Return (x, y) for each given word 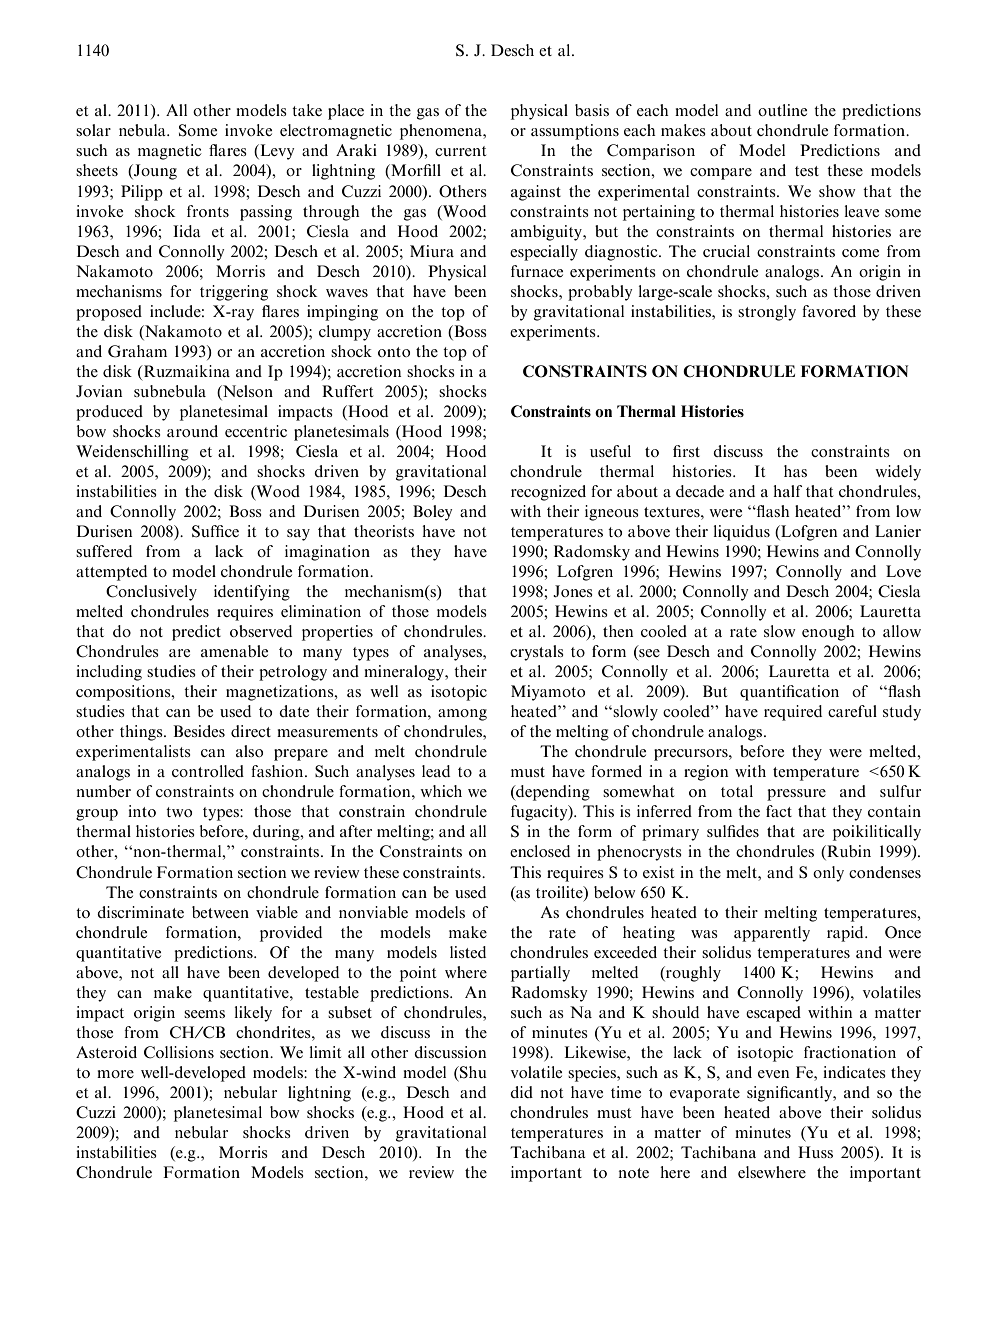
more (115, 1074)
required (793, 713)
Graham (137, 351)
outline (782, 110)
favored (829, 311)
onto (394, 352)
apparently (772, 934)
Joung (154, 172)
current (460, 151)
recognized (548, 493)
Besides (199, 731)
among (462, 715)
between (220, 912)
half (787, 491)
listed (468, 952)
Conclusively (151, 593)
